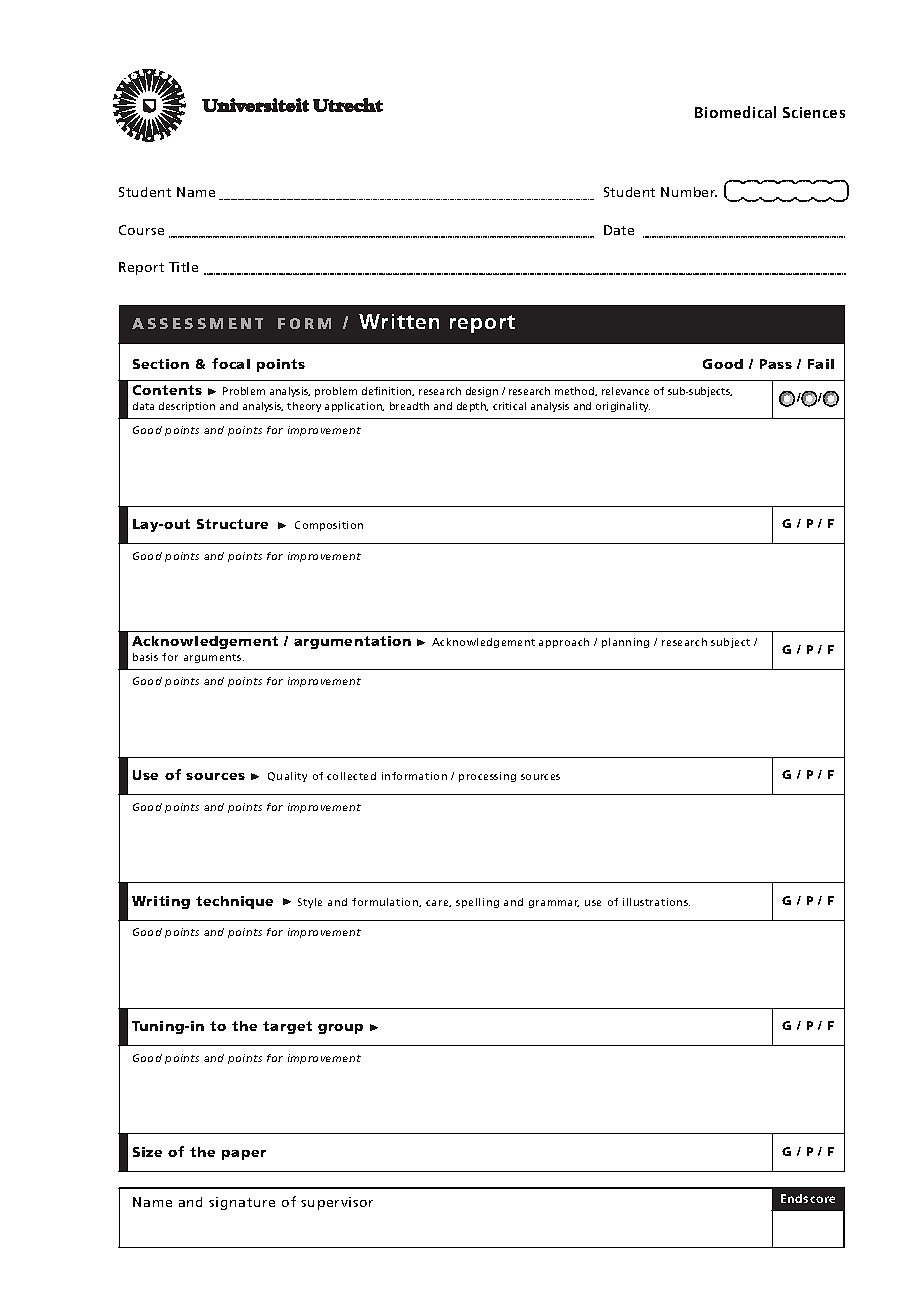  I want to click on depth, so click(472, 407).
